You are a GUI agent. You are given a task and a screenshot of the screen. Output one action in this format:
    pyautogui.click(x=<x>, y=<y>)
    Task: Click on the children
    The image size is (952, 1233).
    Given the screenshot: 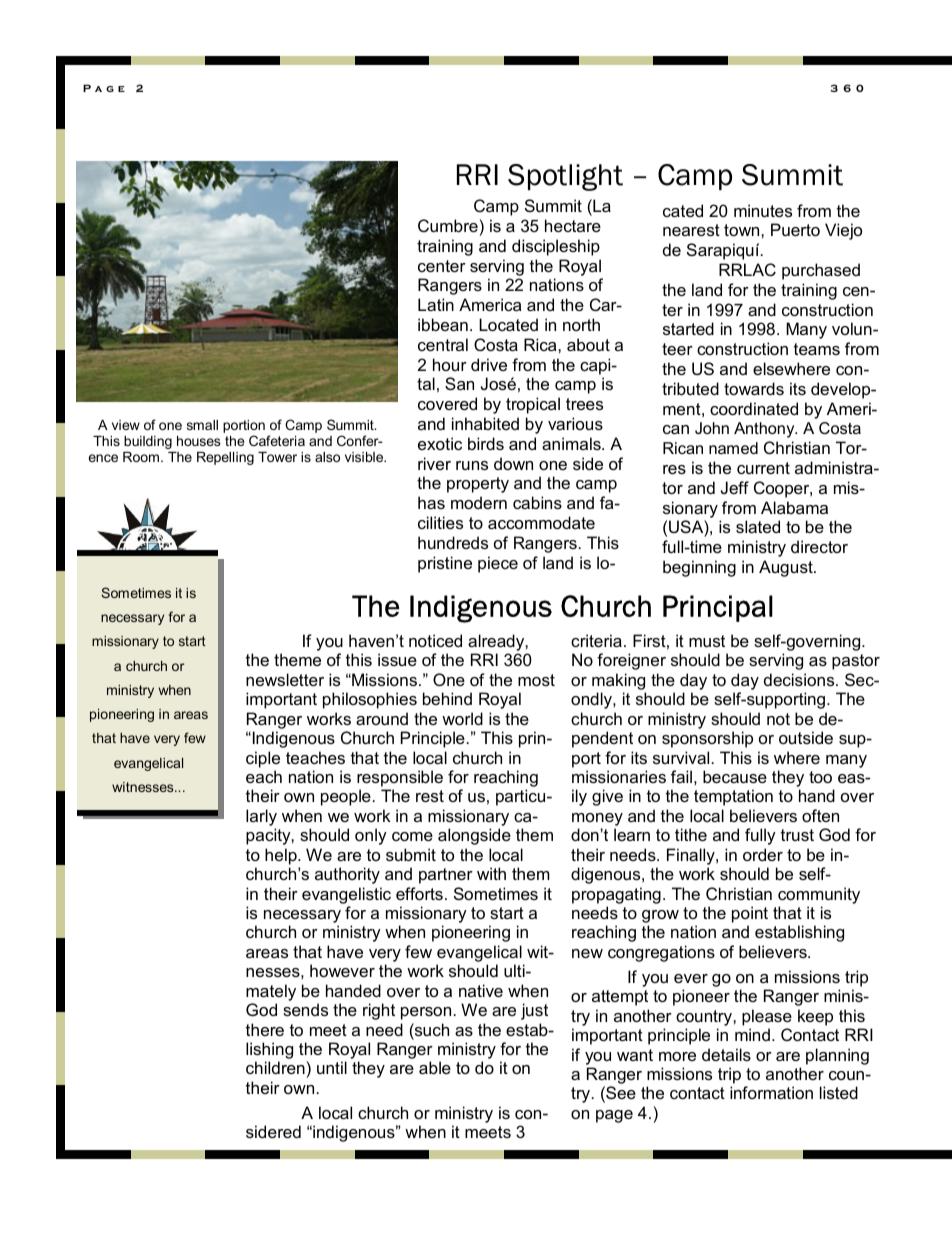 What is the action you would take?
    pyautogui.click(x=275, y=1067)
